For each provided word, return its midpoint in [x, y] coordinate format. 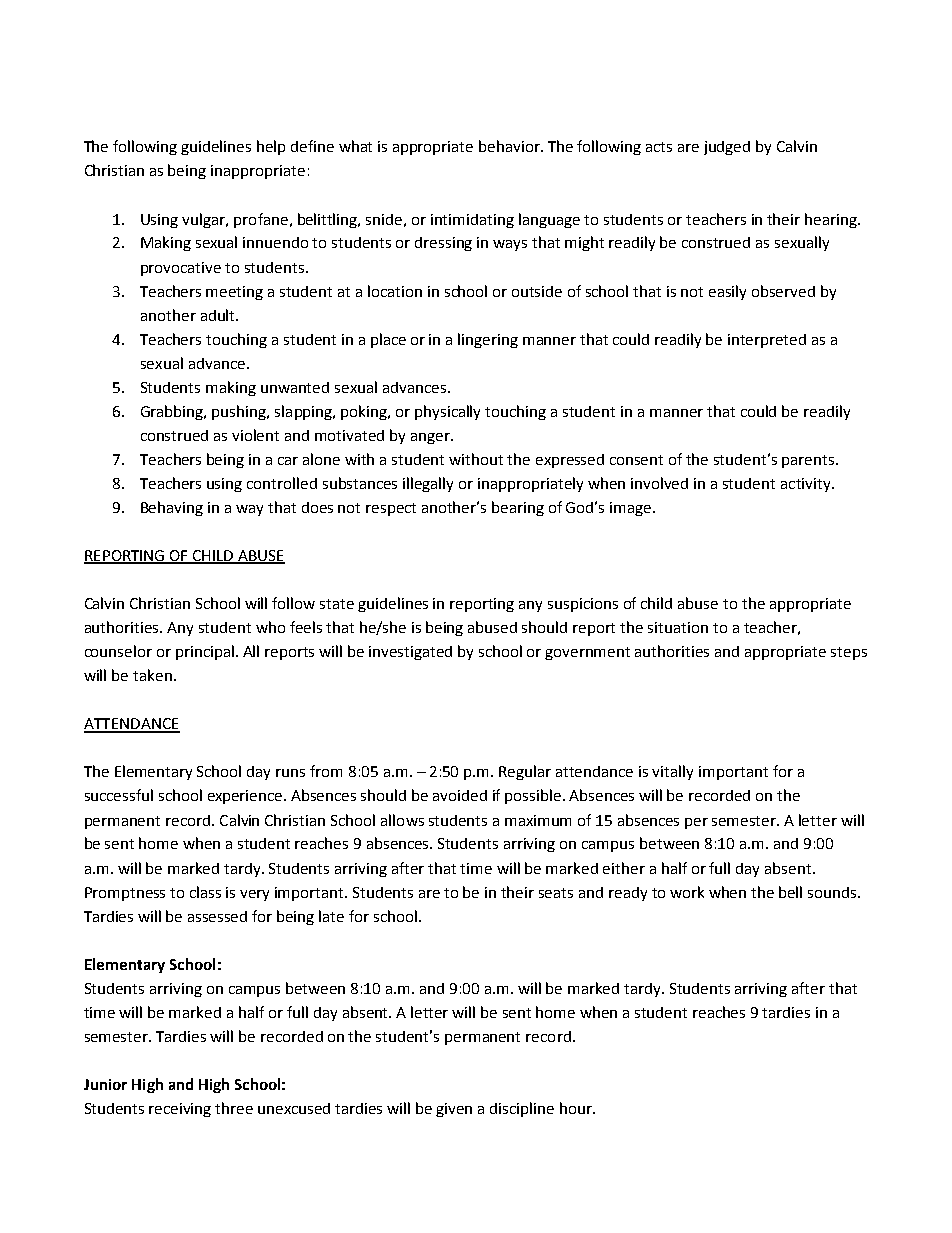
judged [727, 148]
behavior [510, 146]
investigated [410, 653]
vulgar [205, 220]
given [454, 1110]
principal [206, 652]
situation [678, 627]
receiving [180, 1110]
